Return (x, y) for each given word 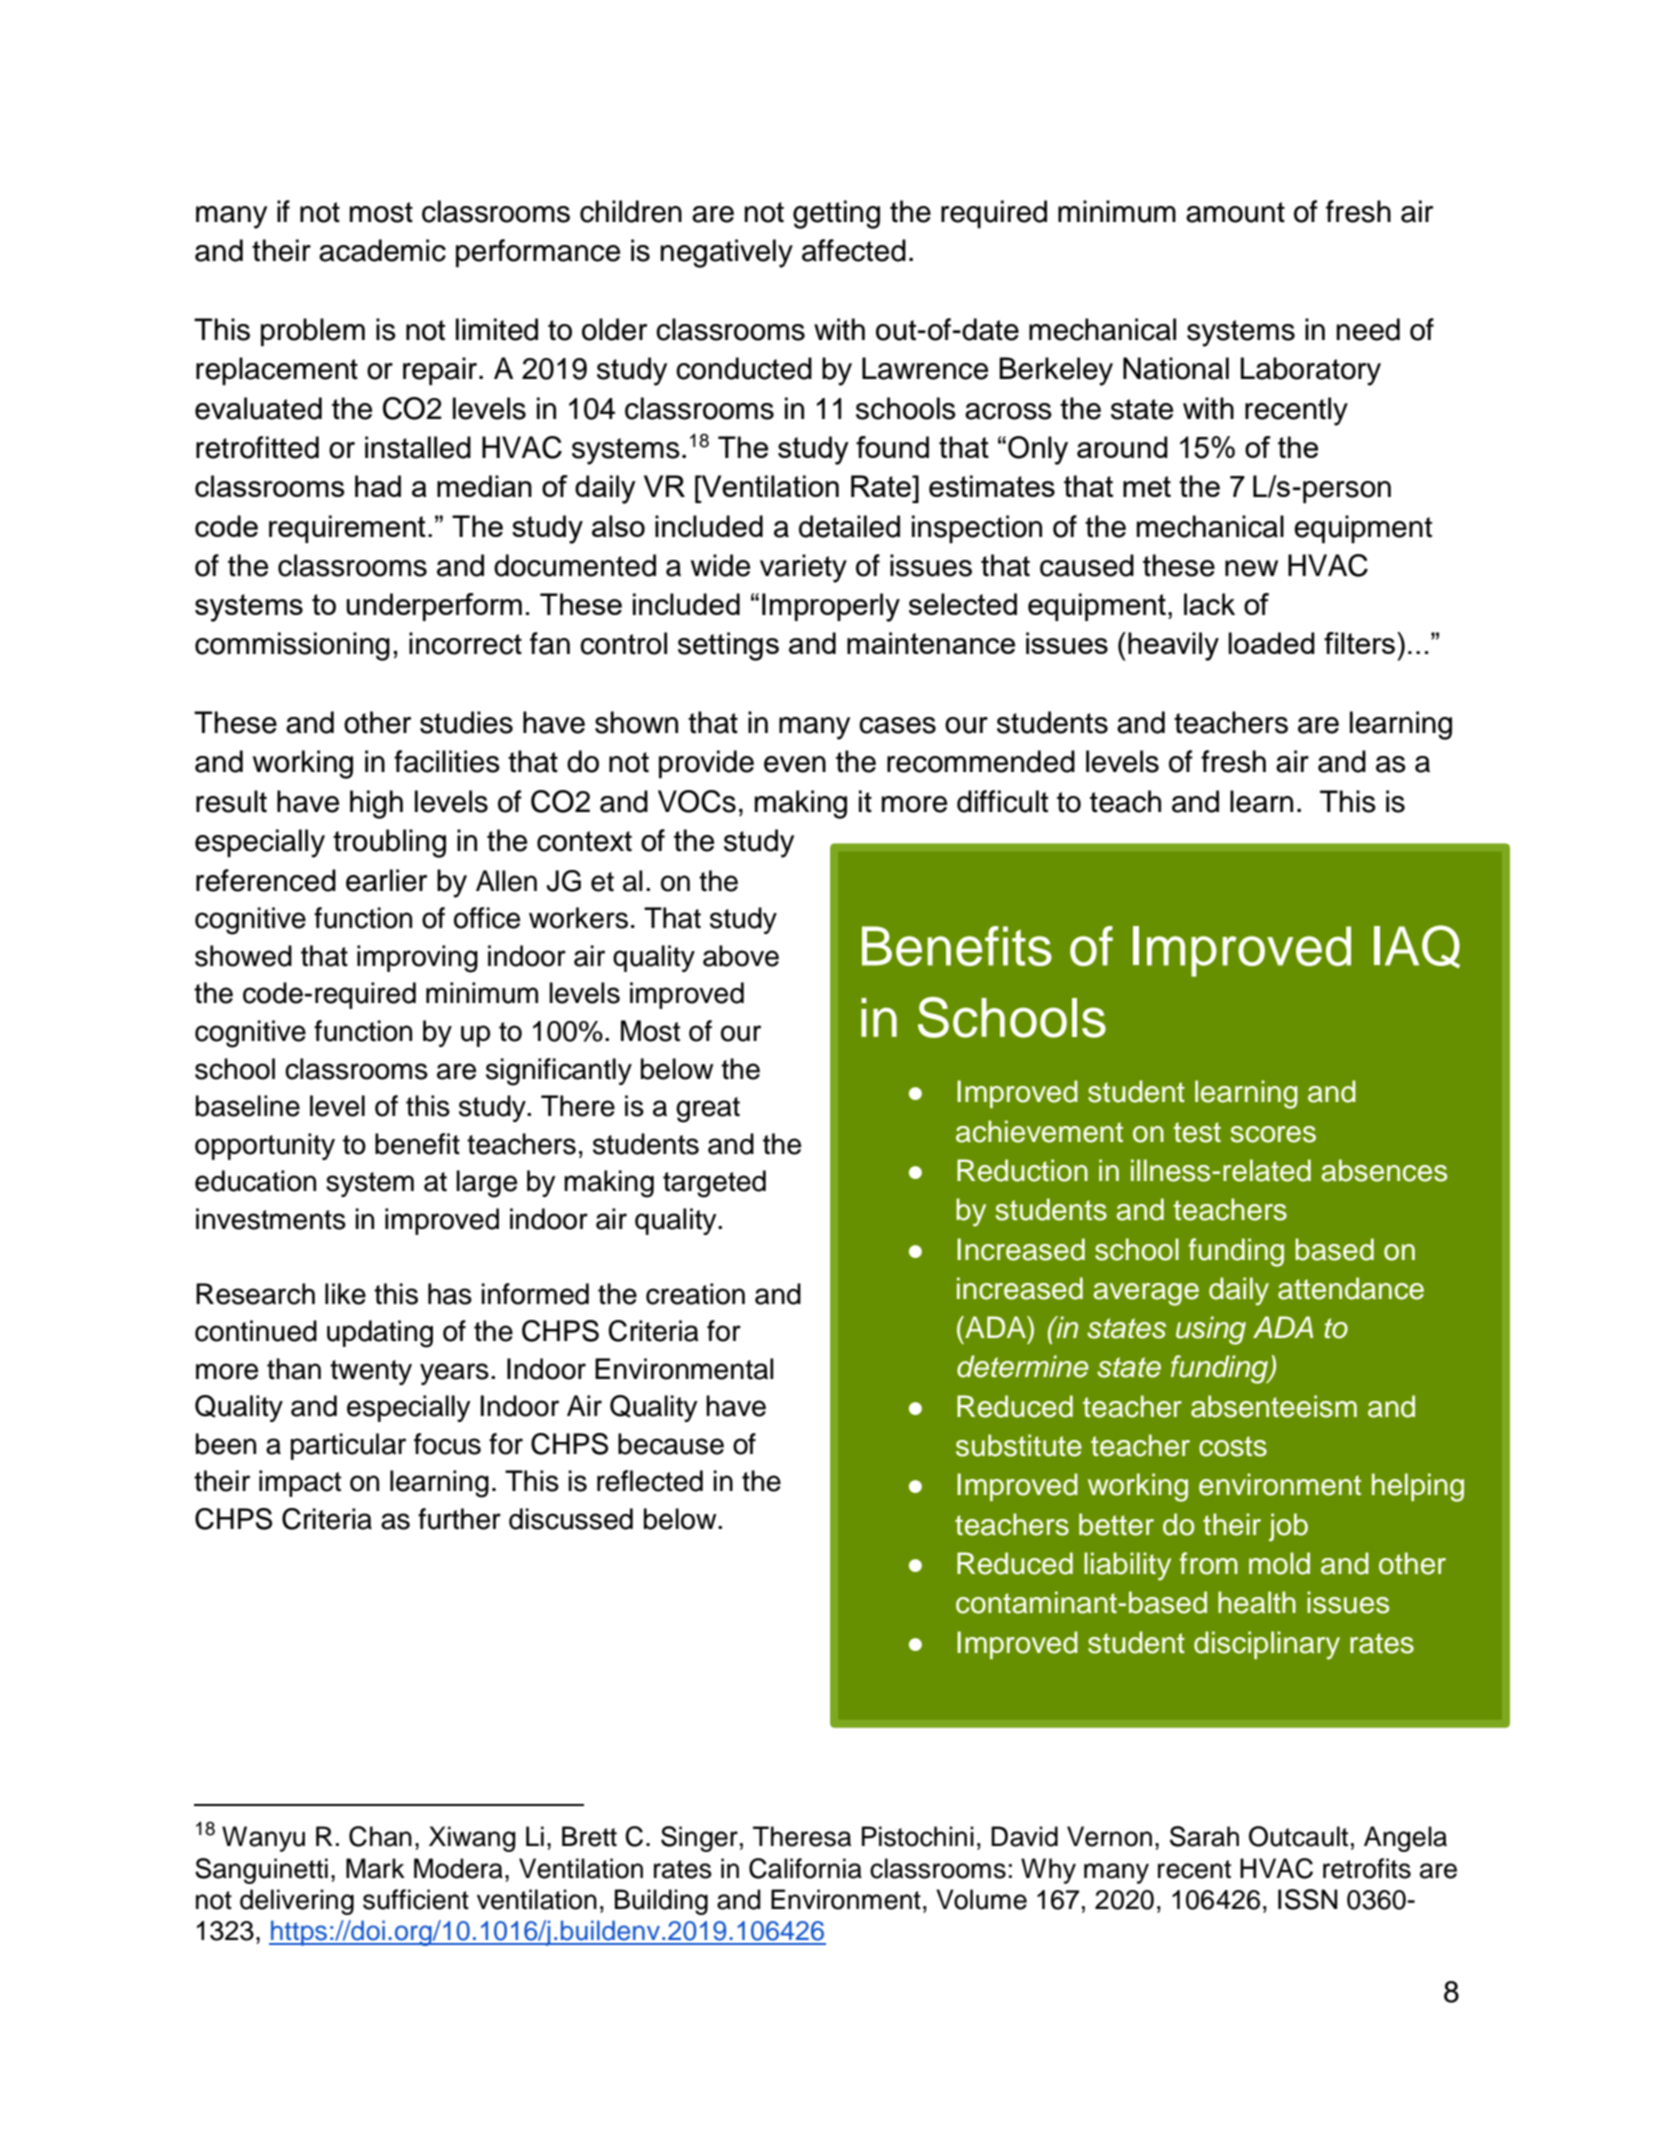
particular (348, 1446)
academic (382, 250)
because (671, 1444)
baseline (248, 1106)
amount (1235, 212)
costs (1233, 1446)
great (708, 1110)
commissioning (292, 646)
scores (1273, 1134)
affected (854, 250)
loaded (1271, 643)
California (805, 1868)
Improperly (831, 607)
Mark (375, 1868)
